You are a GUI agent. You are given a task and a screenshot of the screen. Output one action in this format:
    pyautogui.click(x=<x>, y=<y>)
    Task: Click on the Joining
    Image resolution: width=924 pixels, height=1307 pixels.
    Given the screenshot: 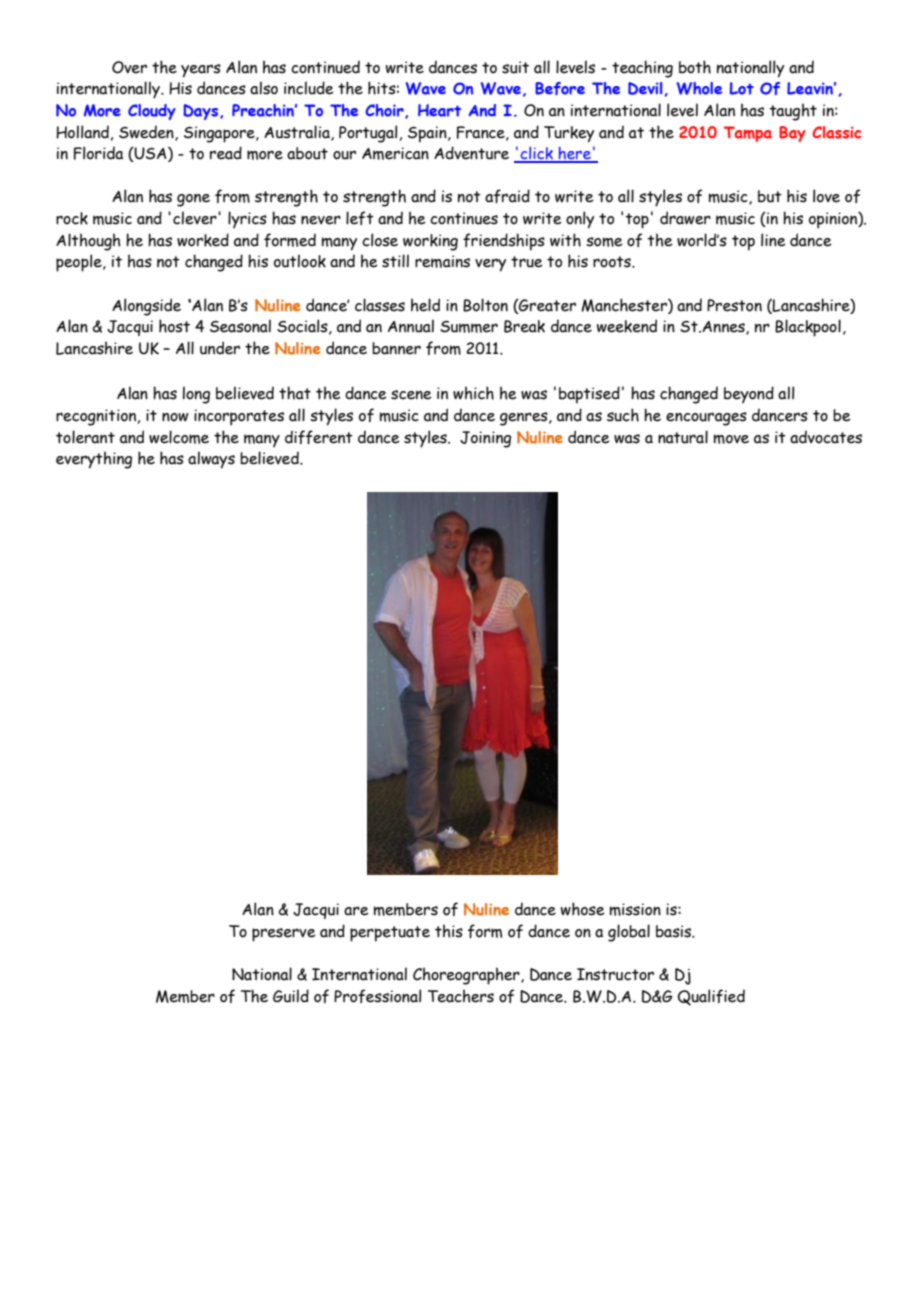 What is the action you would take?
    pyautogui.click(x=485, y=439)
